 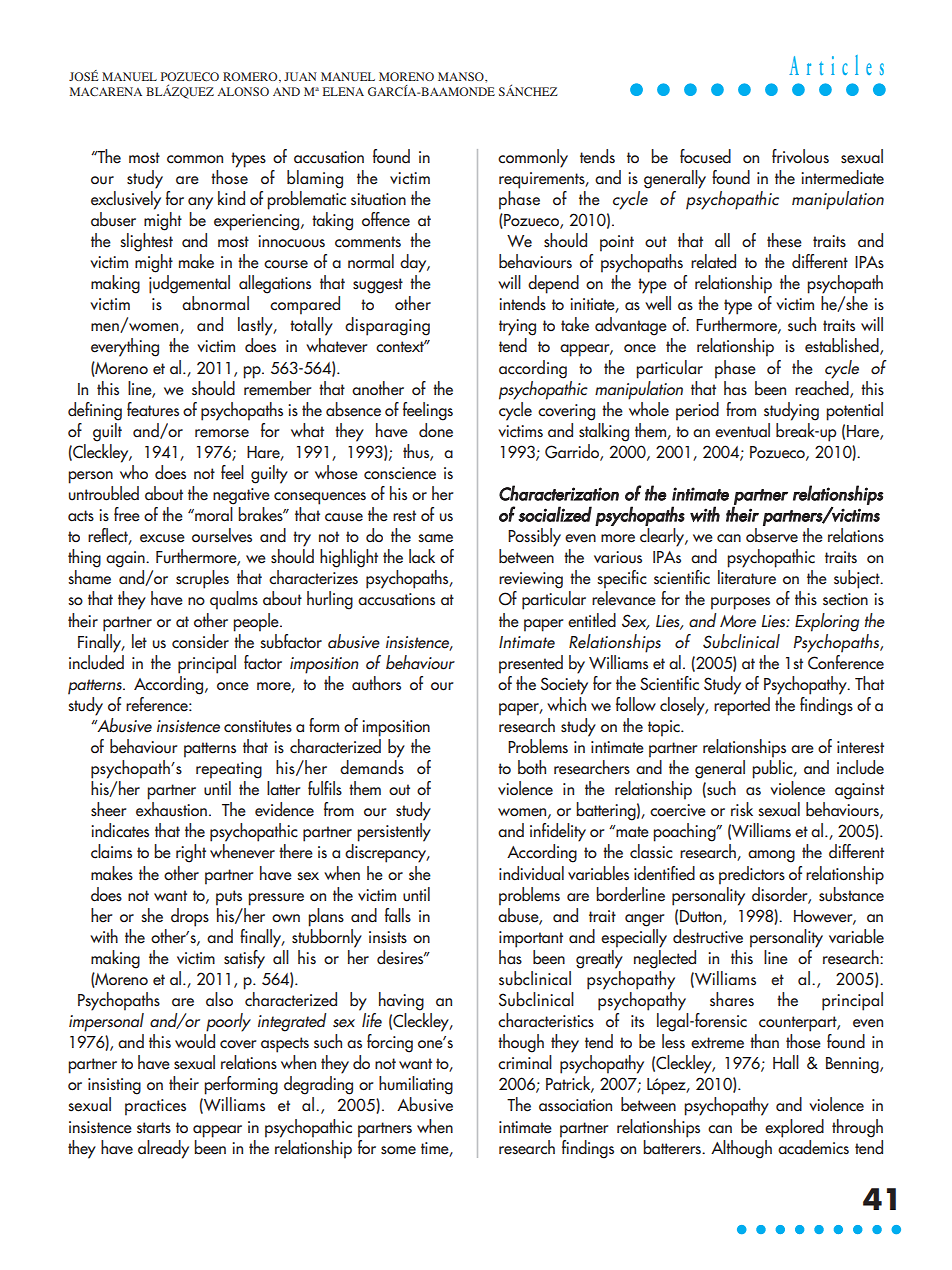 I want to click on ELENA, so click(x=343, y=91).
